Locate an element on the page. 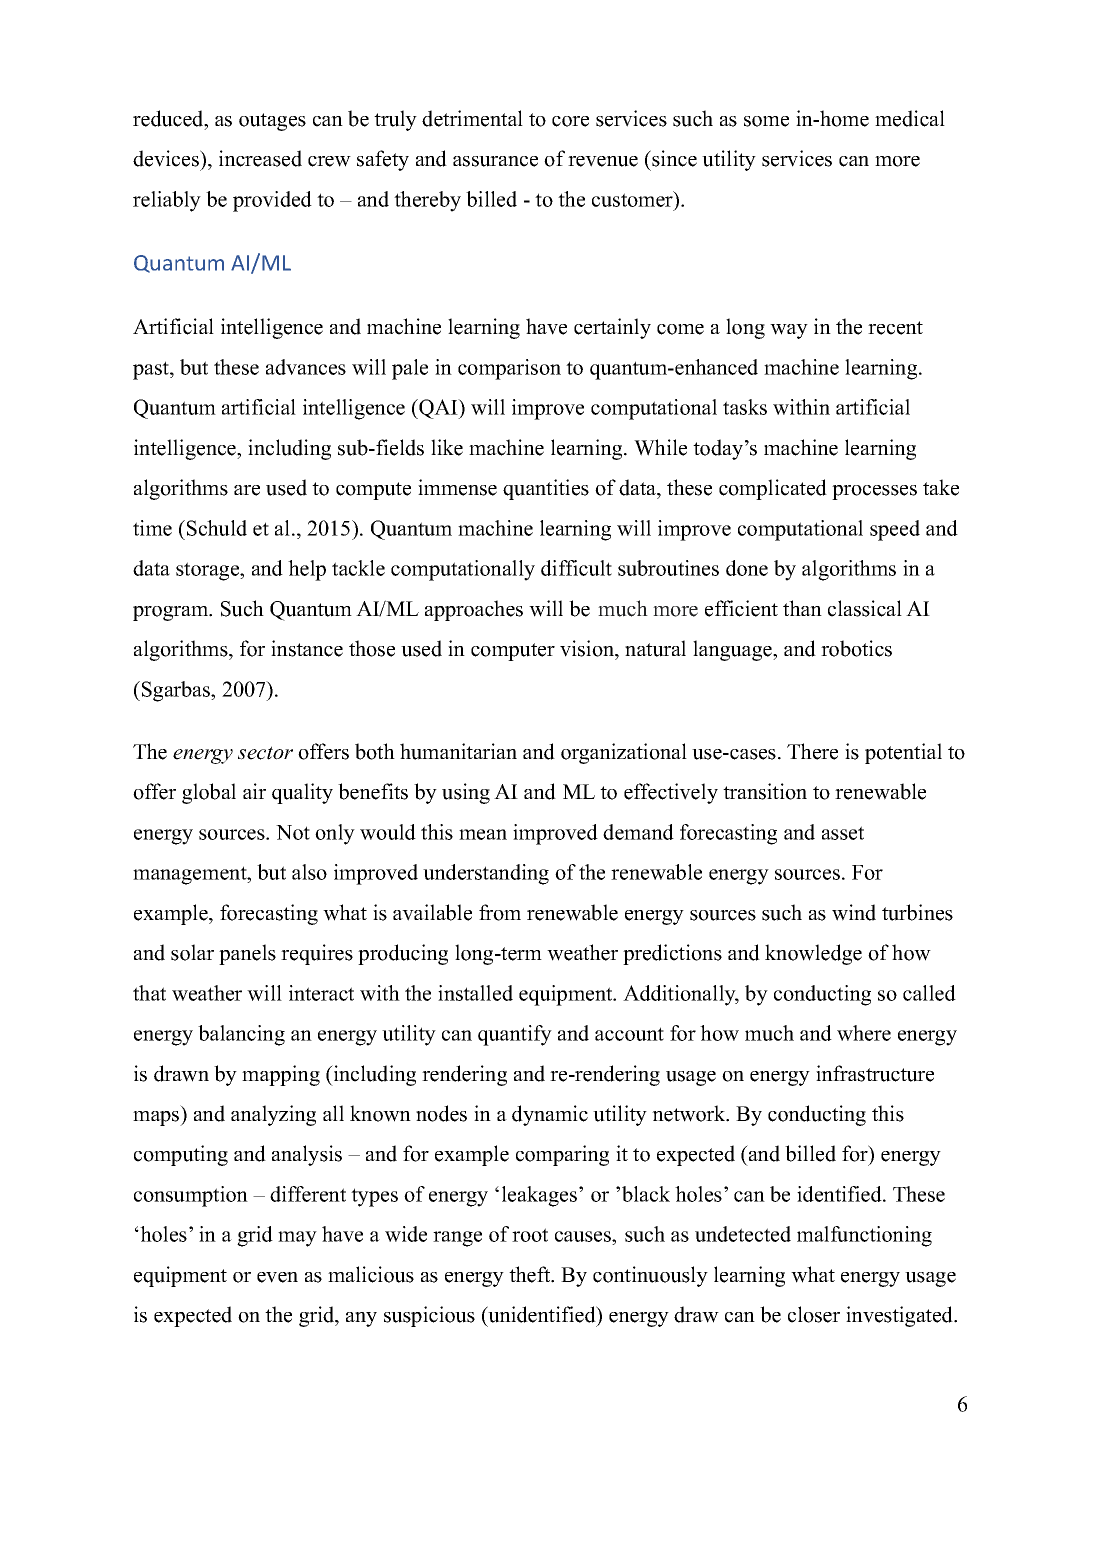 This page has height=1558, width=1103. core is located at coordinates (570, 121).
